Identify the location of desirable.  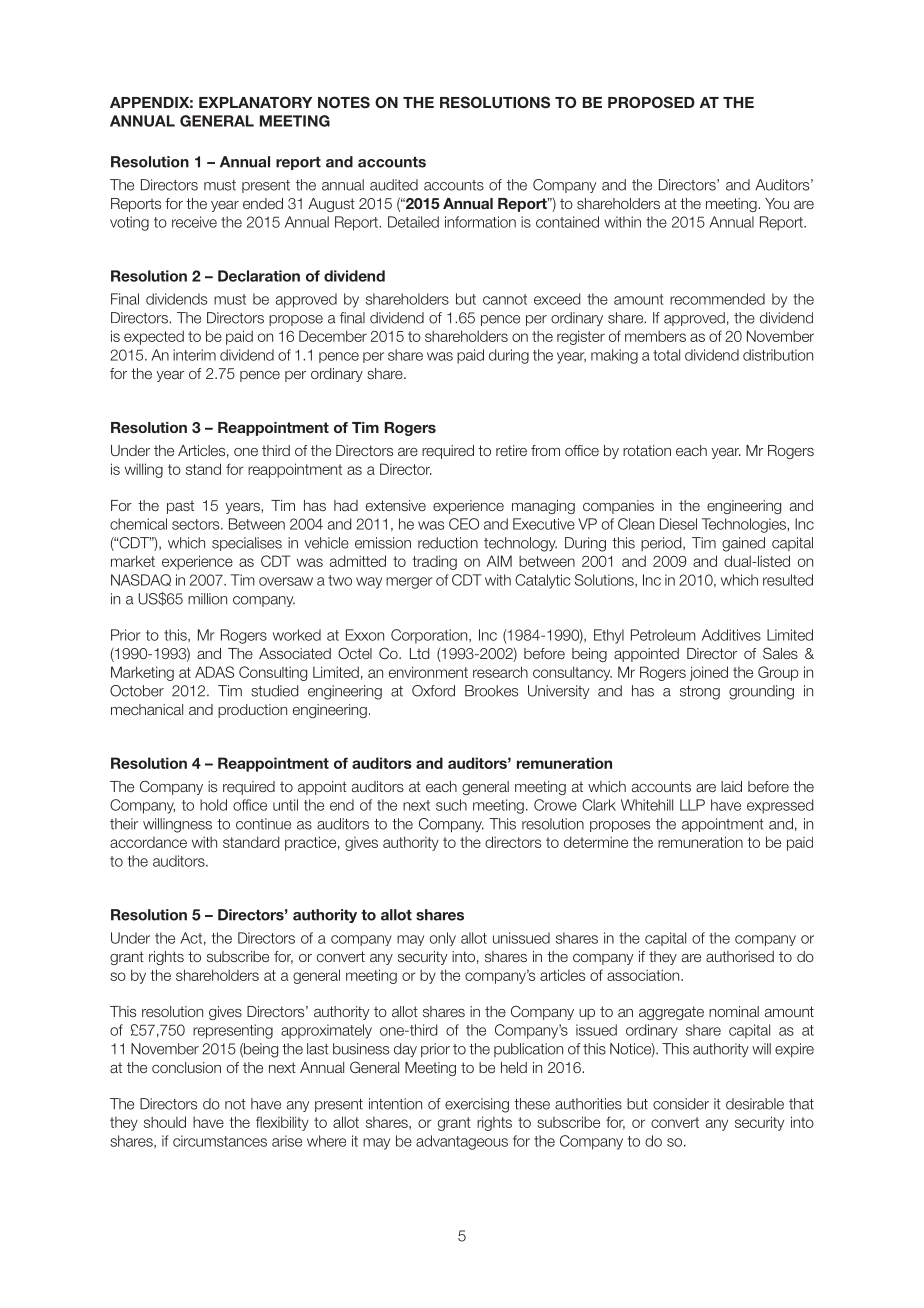
(755, 1104).
